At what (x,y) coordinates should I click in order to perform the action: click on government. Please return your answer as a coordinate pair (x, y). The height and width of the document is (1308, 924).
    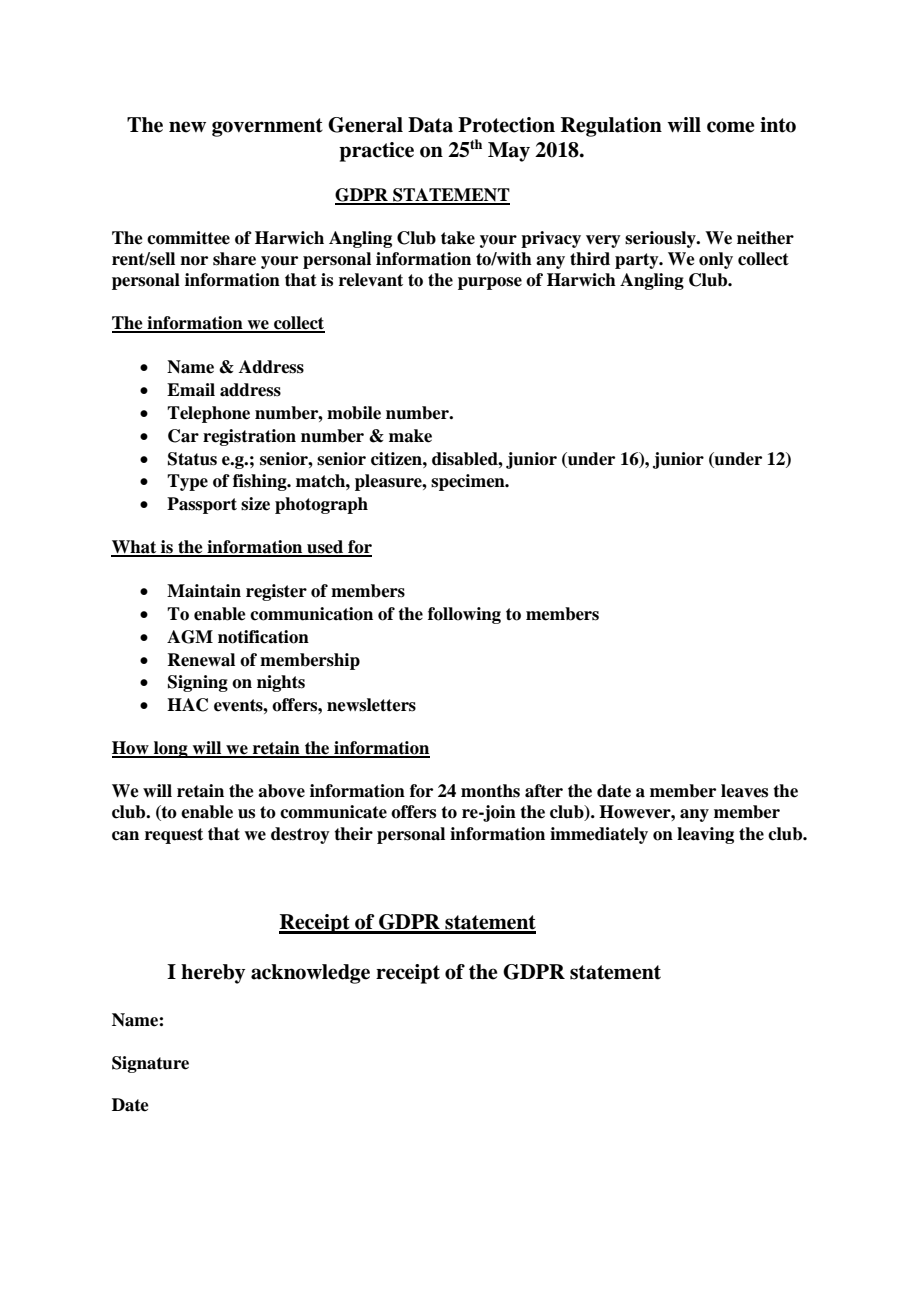
    Looking at the image, I should click on (267, 127).
